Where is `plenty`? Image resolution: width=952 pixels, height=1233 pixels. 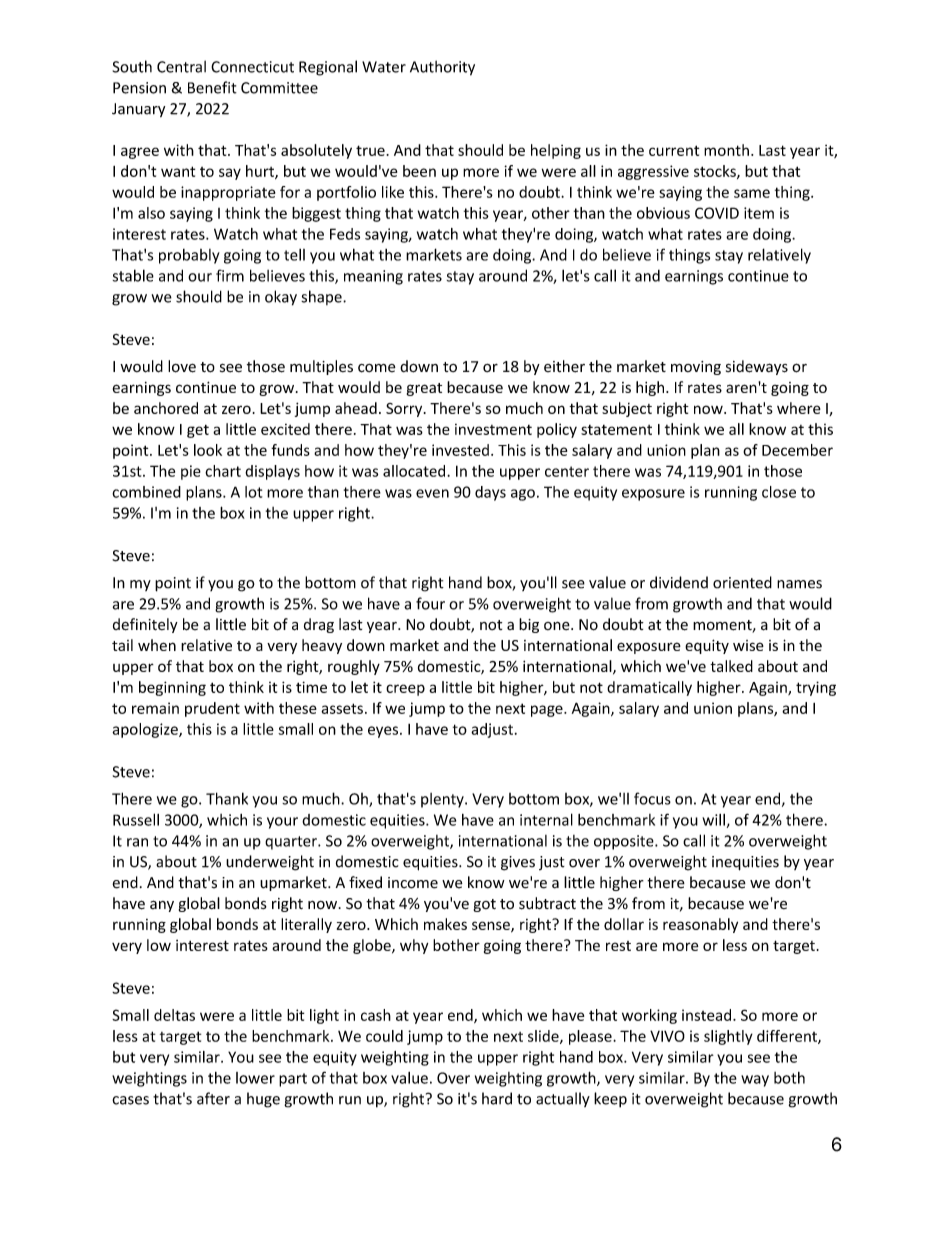 plenty is located at coordinates (443, 800).
